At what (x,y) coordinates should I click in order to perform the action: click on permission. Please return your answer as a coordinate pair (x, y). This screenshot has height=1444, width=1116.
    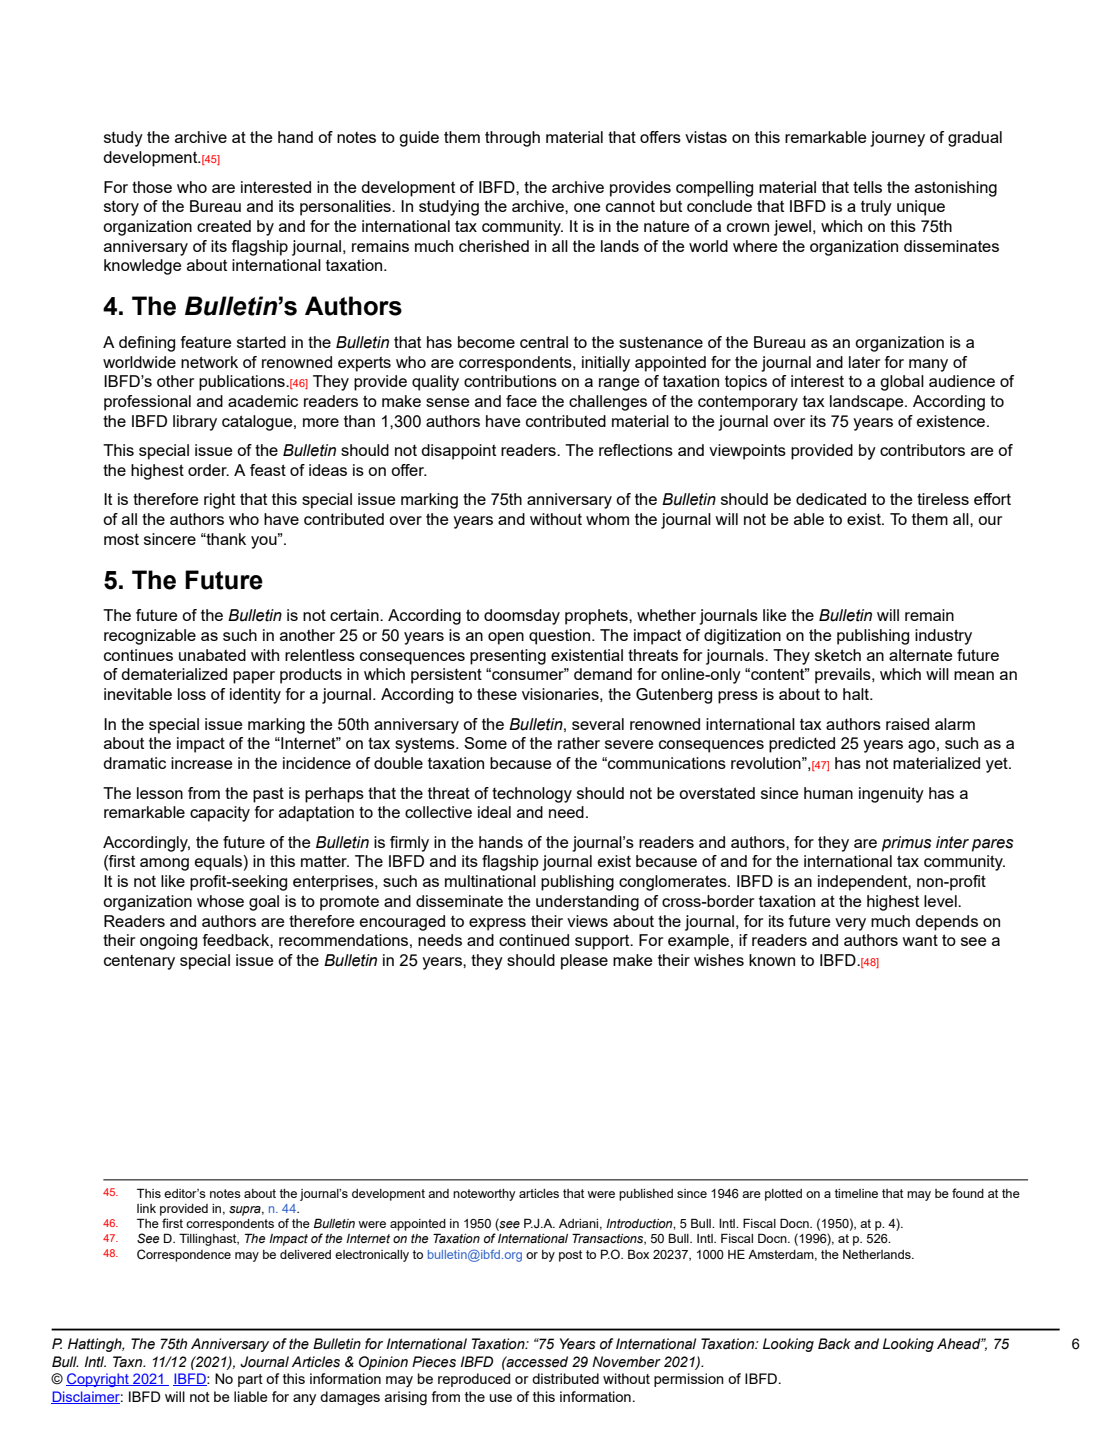
    Looking at the image, I should click on (689, 1380).
